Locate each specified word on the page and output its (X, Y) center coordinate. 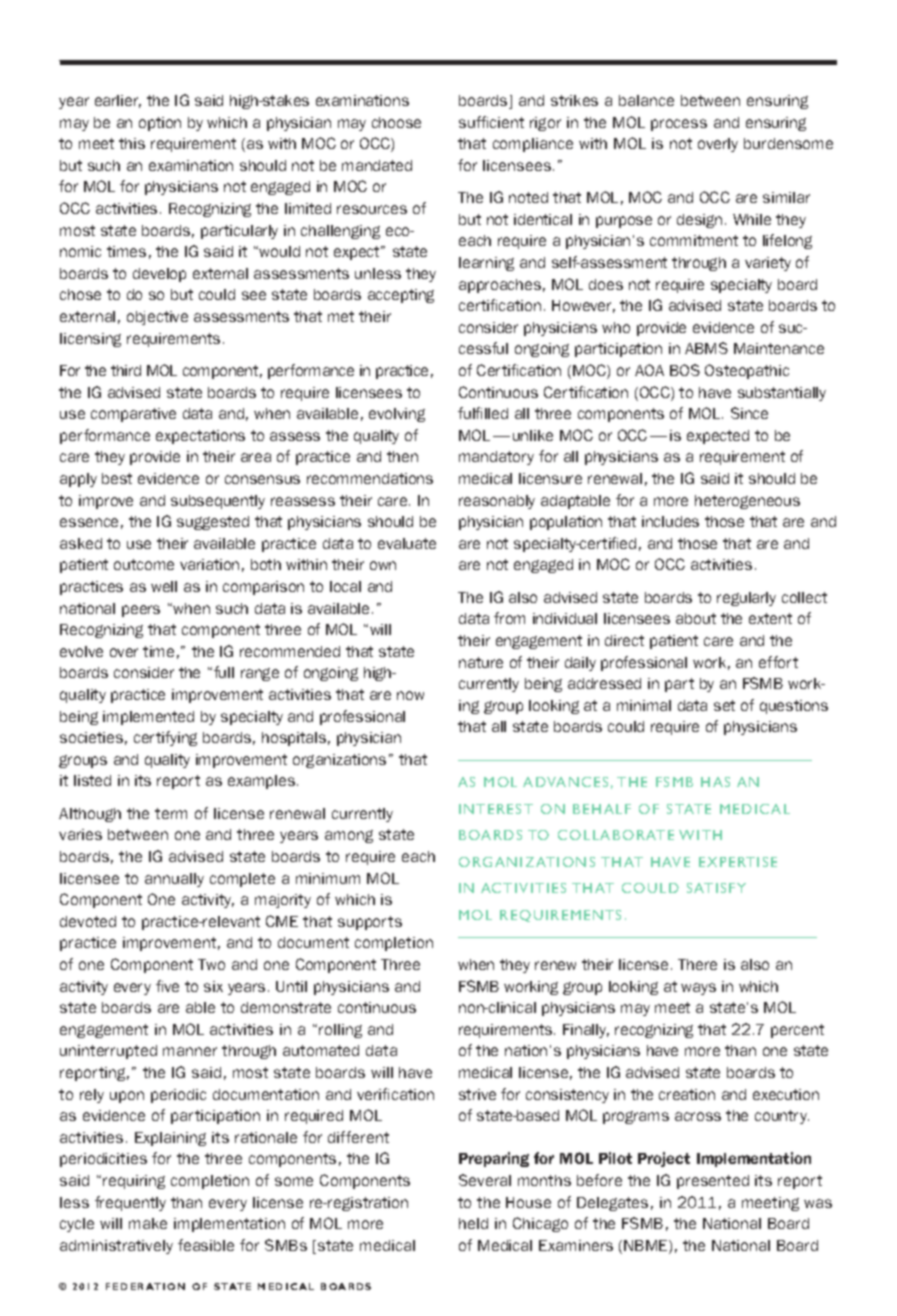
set (724, 705)
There (697, 964)
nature (481, 662)
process (679, 125)
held (473, 1223)
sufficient (491, 122)
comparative (133, 415)
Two (211, 964)
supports (370, 923)
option (160, 124)
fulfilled (483, 413)
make (148, 1223)
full (224, 672)
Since (749, 413)
